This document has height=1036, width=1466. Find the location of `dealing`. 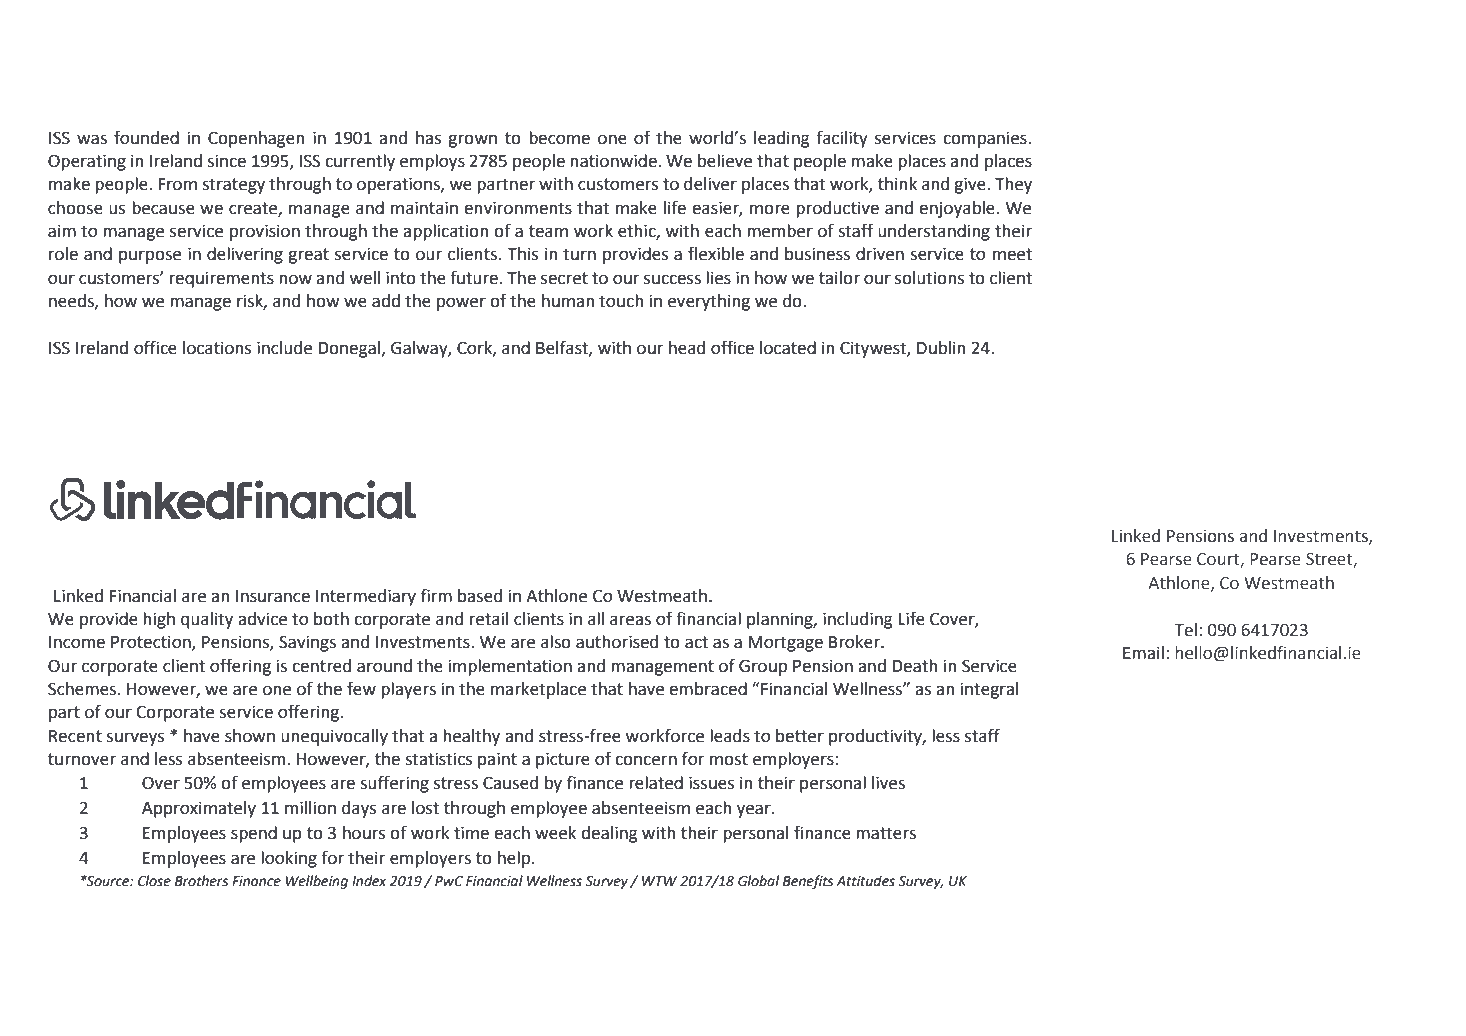

dealing is located at coordinates (609, 834).
